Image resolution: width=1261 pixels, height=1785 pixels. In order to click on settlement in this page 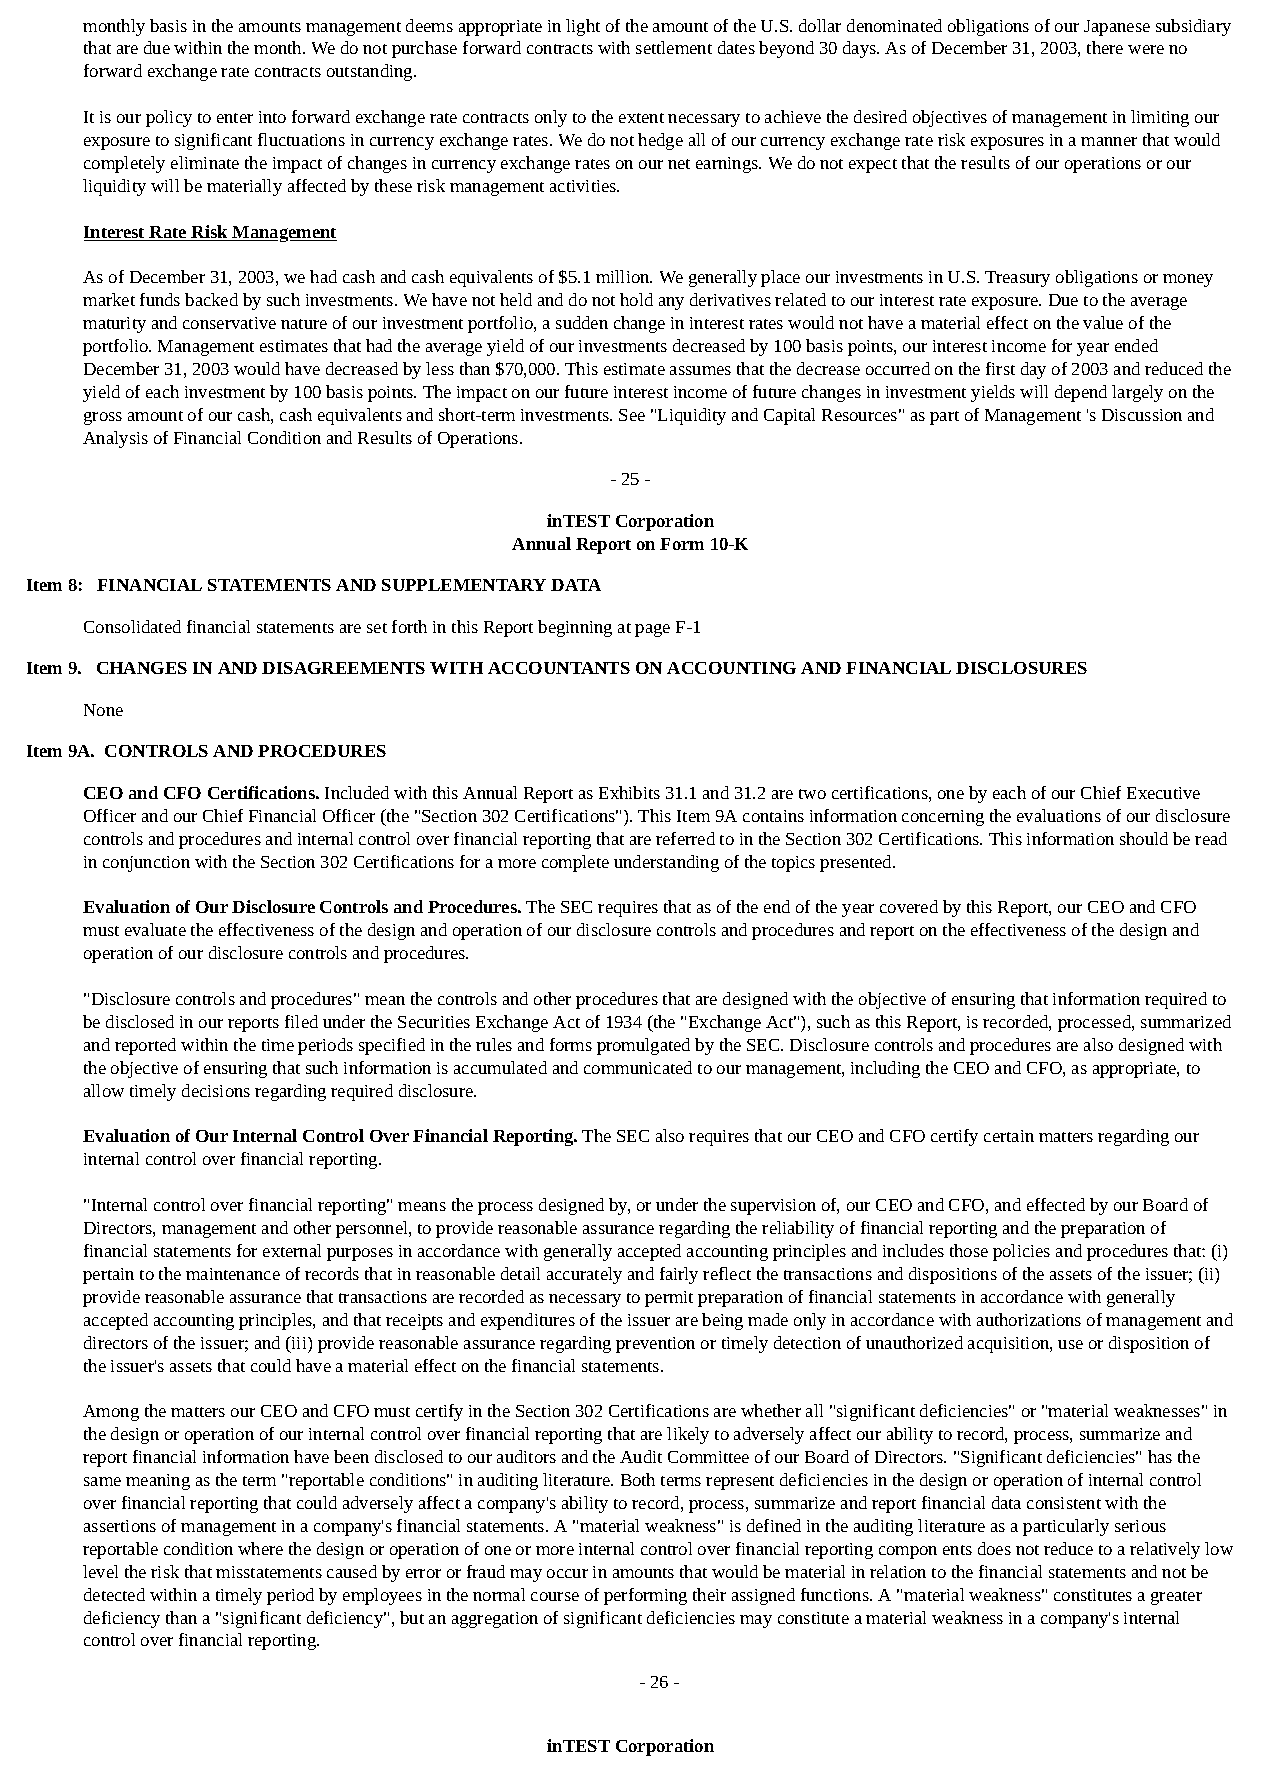, I will do `click(674, 47)`.
